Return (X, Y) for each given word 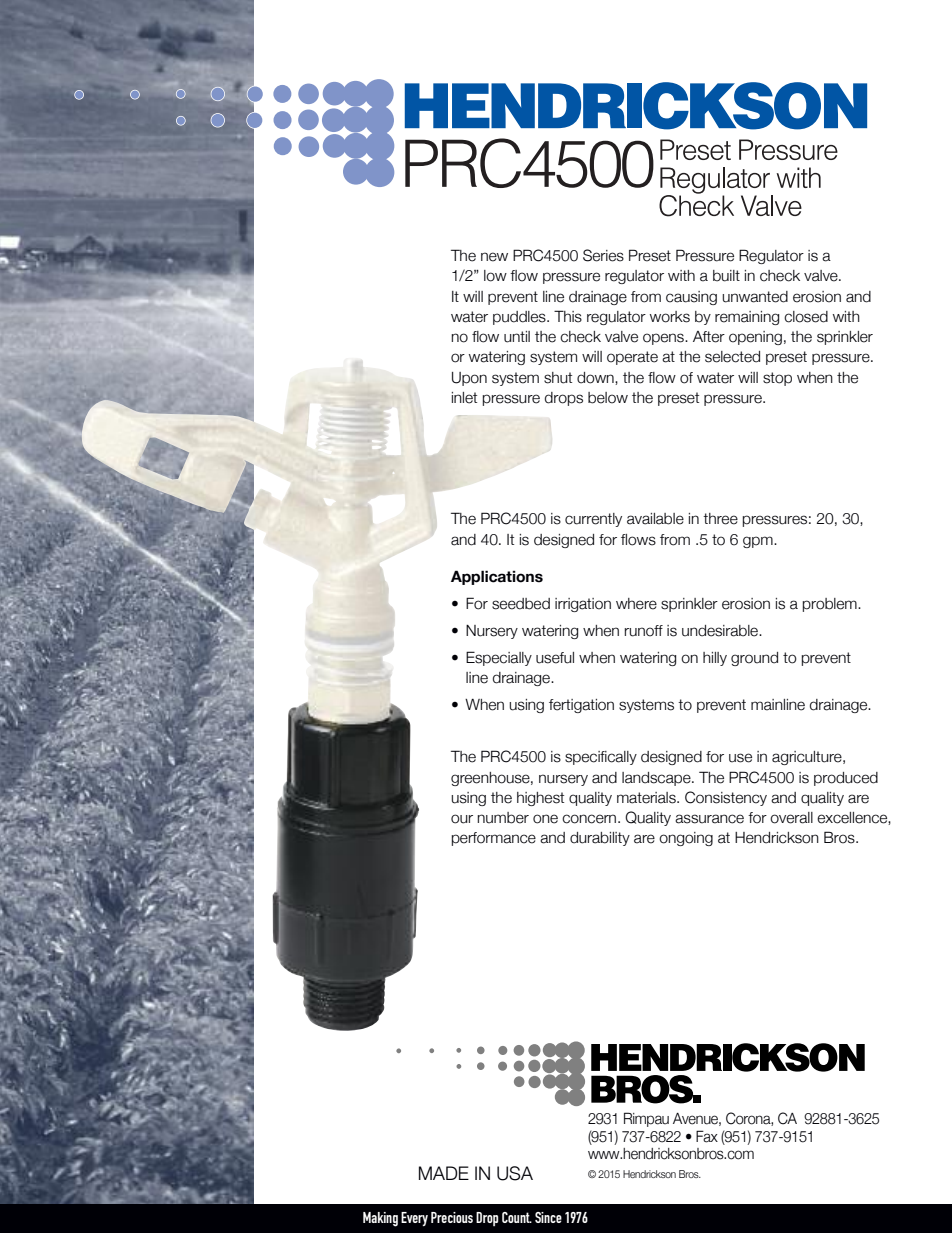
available (655, 519)
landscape (657, 779)
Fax (707, 1136)
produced (846, 779)
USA (515, 1173)
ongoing (686, 839)
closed (806, 317)
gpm (759, 542)
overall (791, 818)
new (494, 257)
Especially (499, 658)
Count (517, 1217)
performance (494, 839)
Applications (497, 577)
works (670, 317)
